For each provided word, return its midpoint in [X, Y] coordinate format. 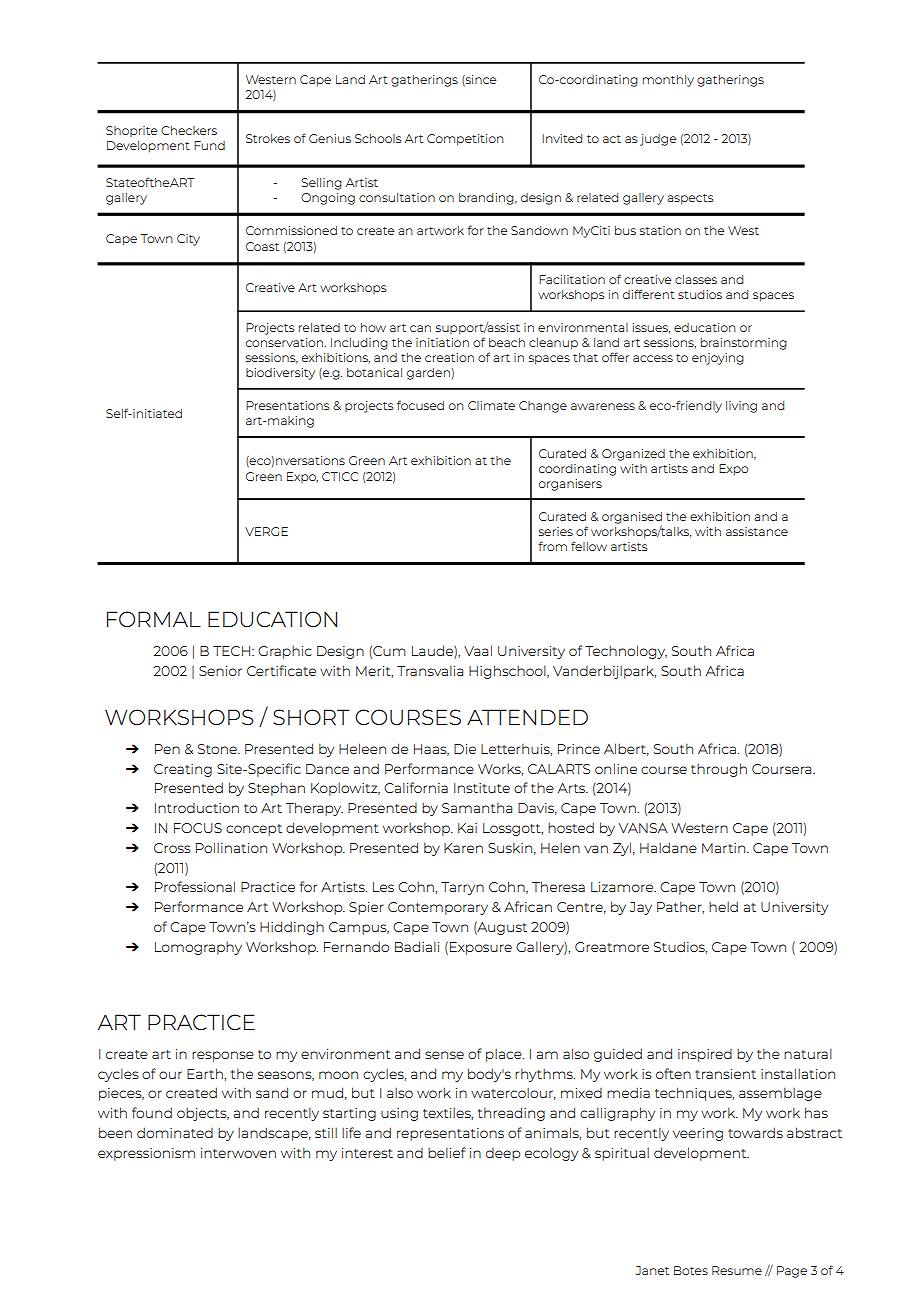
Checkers [189, 130]
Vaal [478, 650]
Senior [220, 671]
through [719, 770]
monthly [668, 81]
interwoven [238, 1153]
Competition [465, 140]
